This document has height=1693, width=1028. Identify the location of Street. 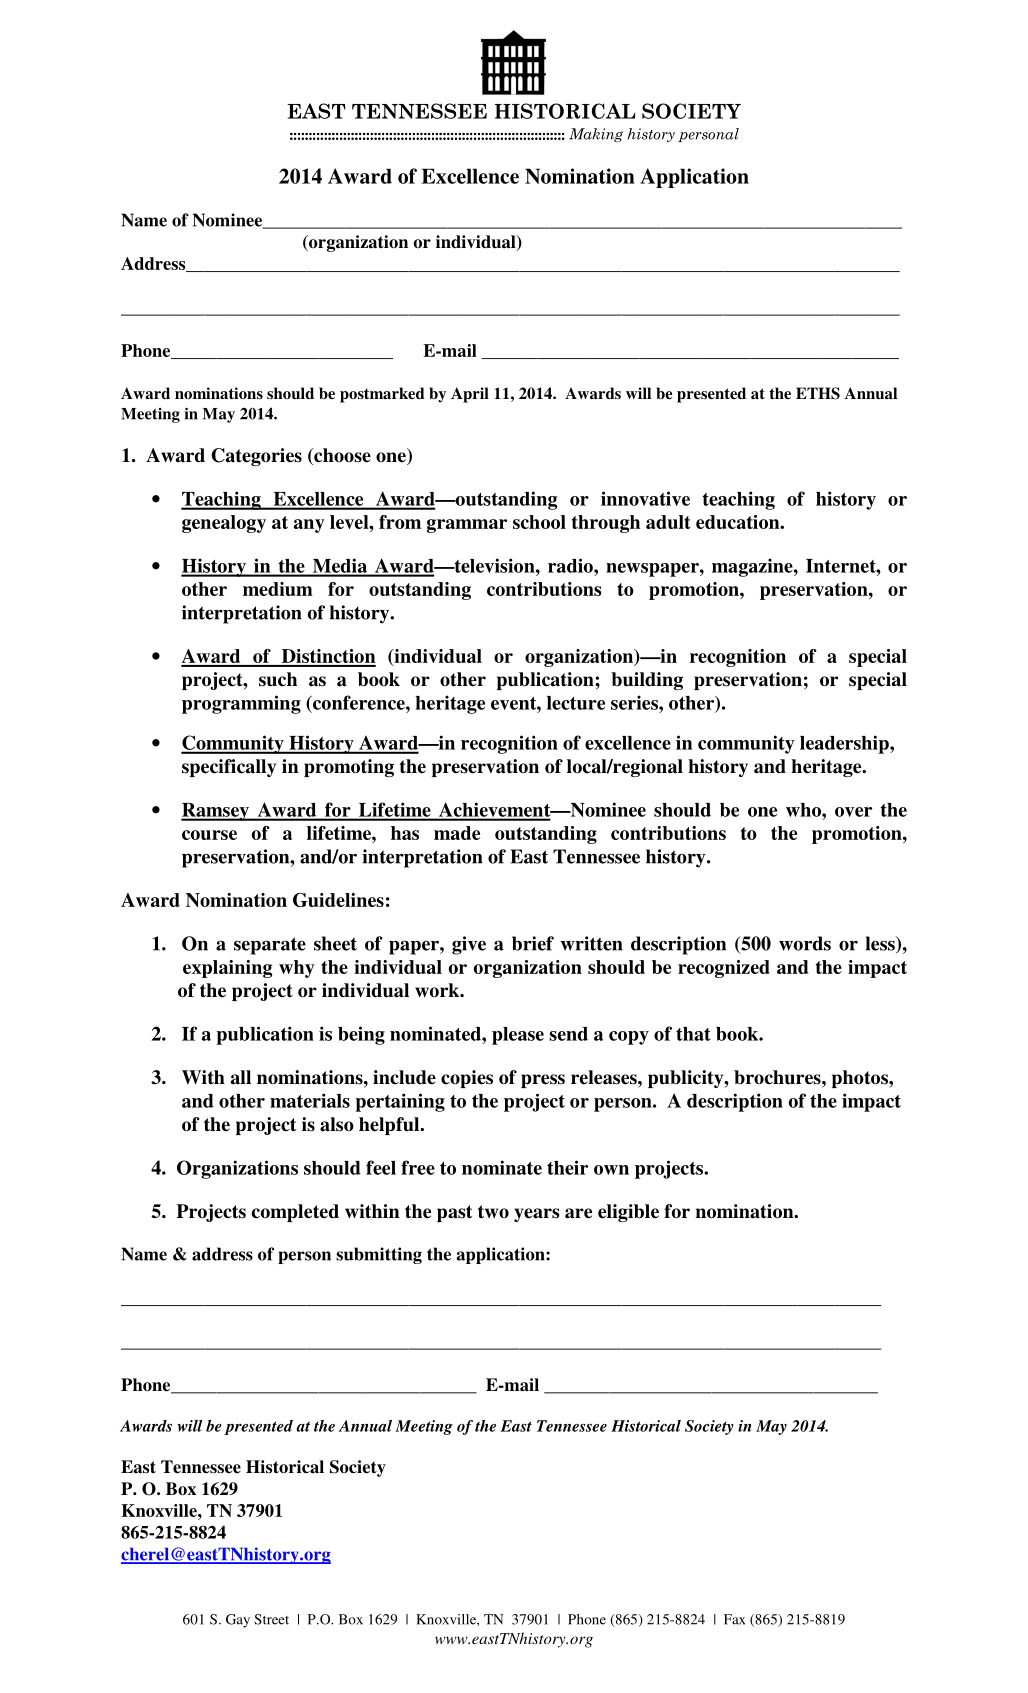
(271, 1619).
